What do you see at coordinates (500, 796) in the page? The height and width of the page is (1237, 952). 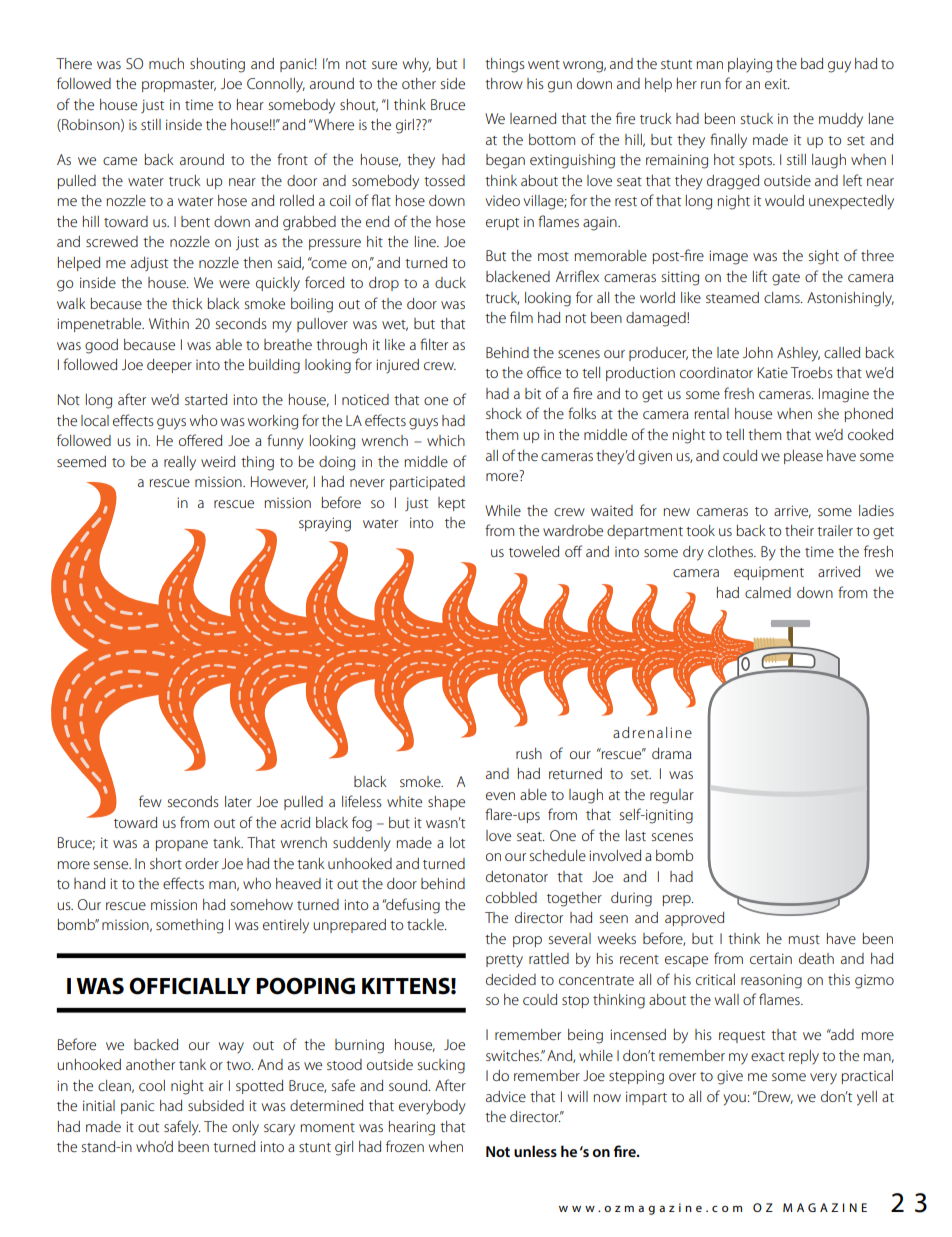 I see `even` at bounding box center [500, 796].
